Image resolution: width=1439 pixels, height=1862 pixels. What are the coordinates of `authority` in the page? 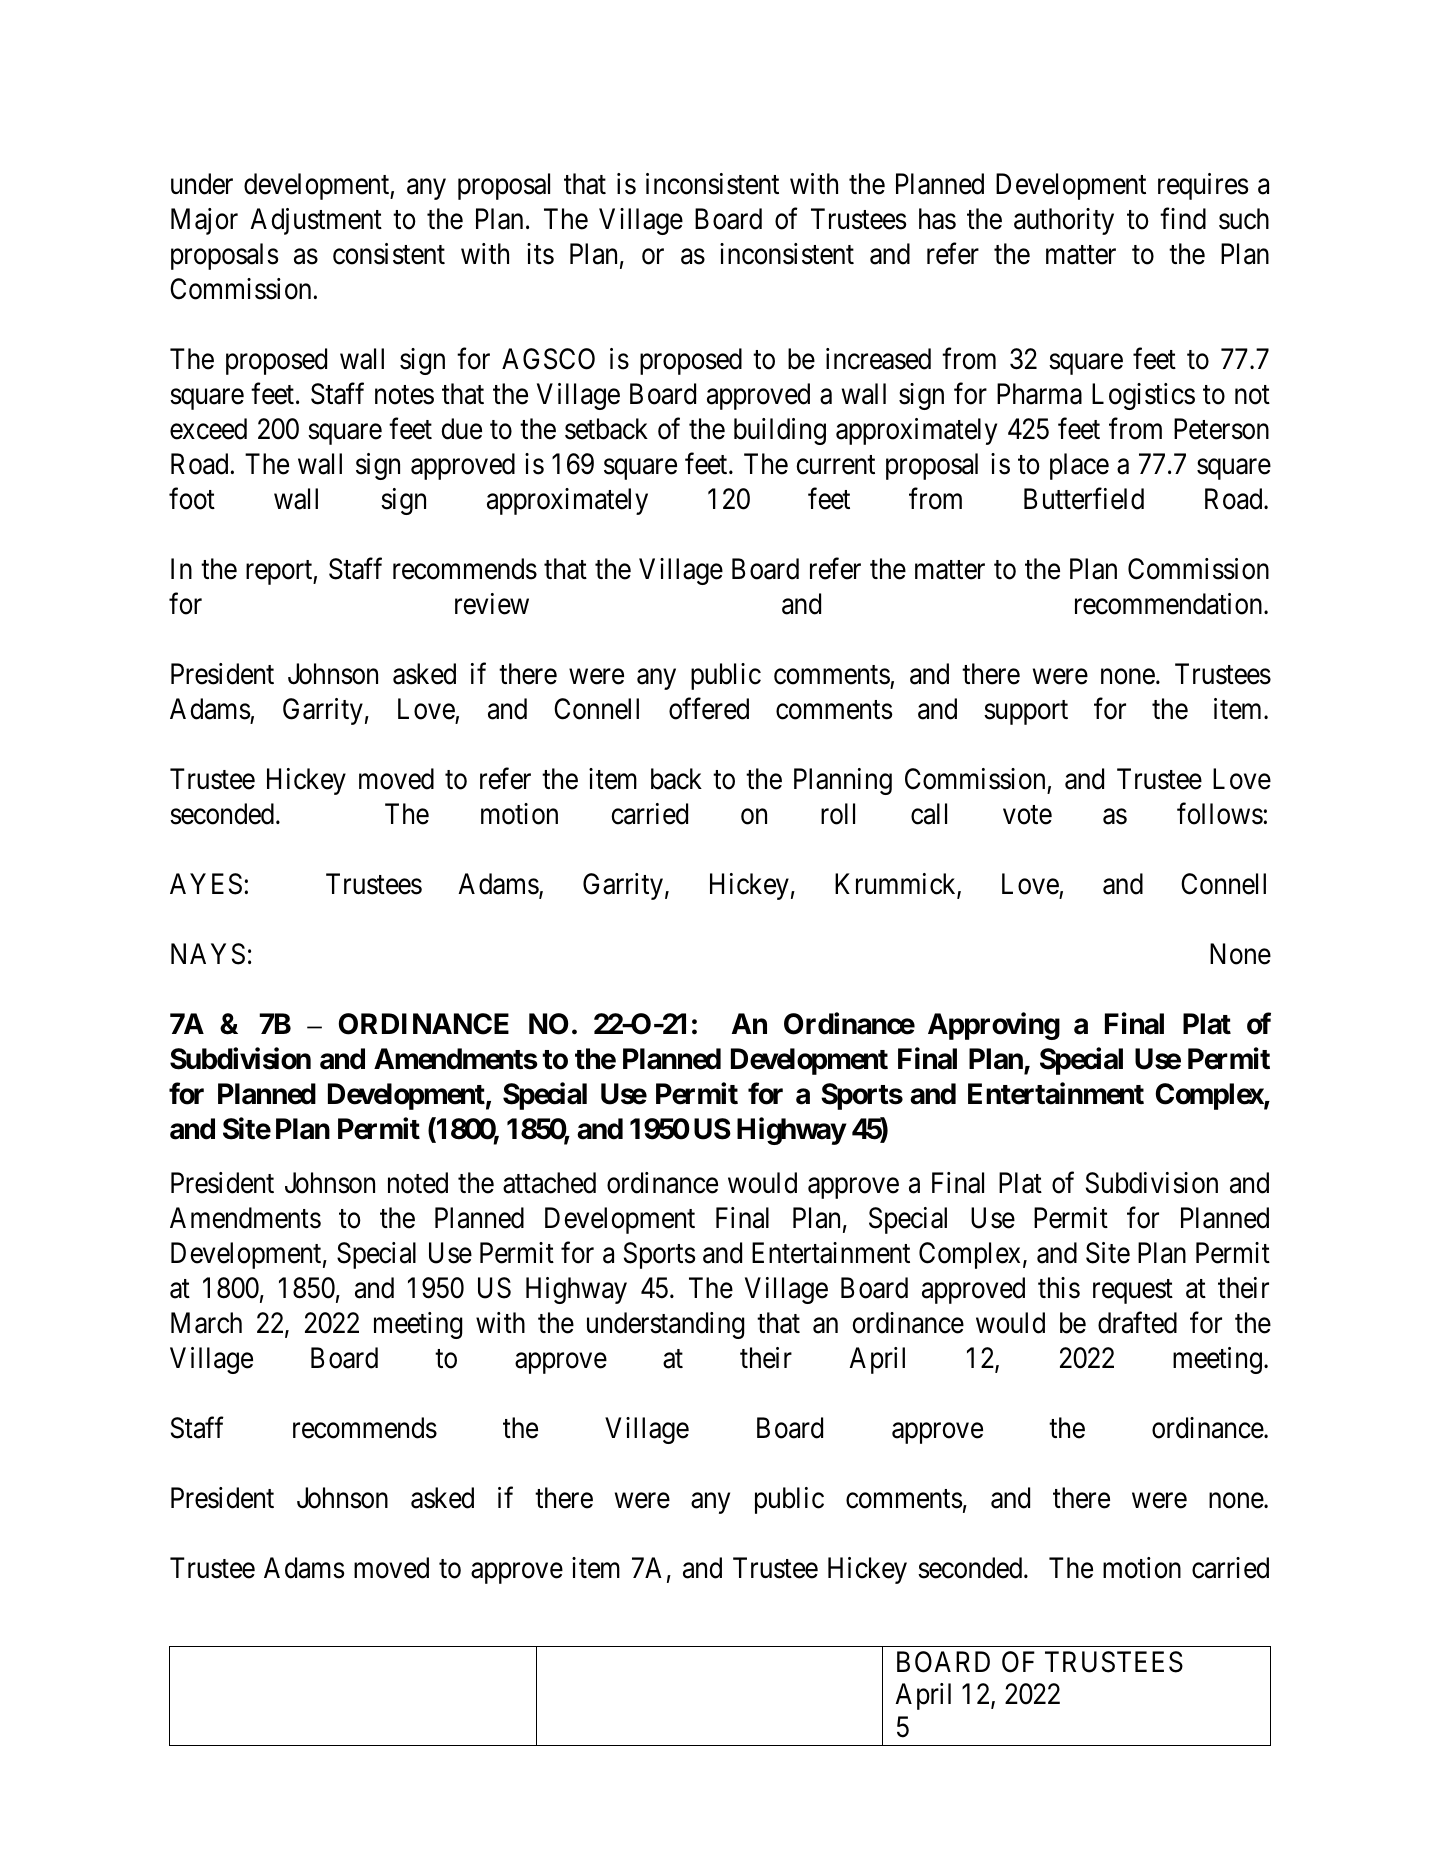 It's located at (1064, 221).
